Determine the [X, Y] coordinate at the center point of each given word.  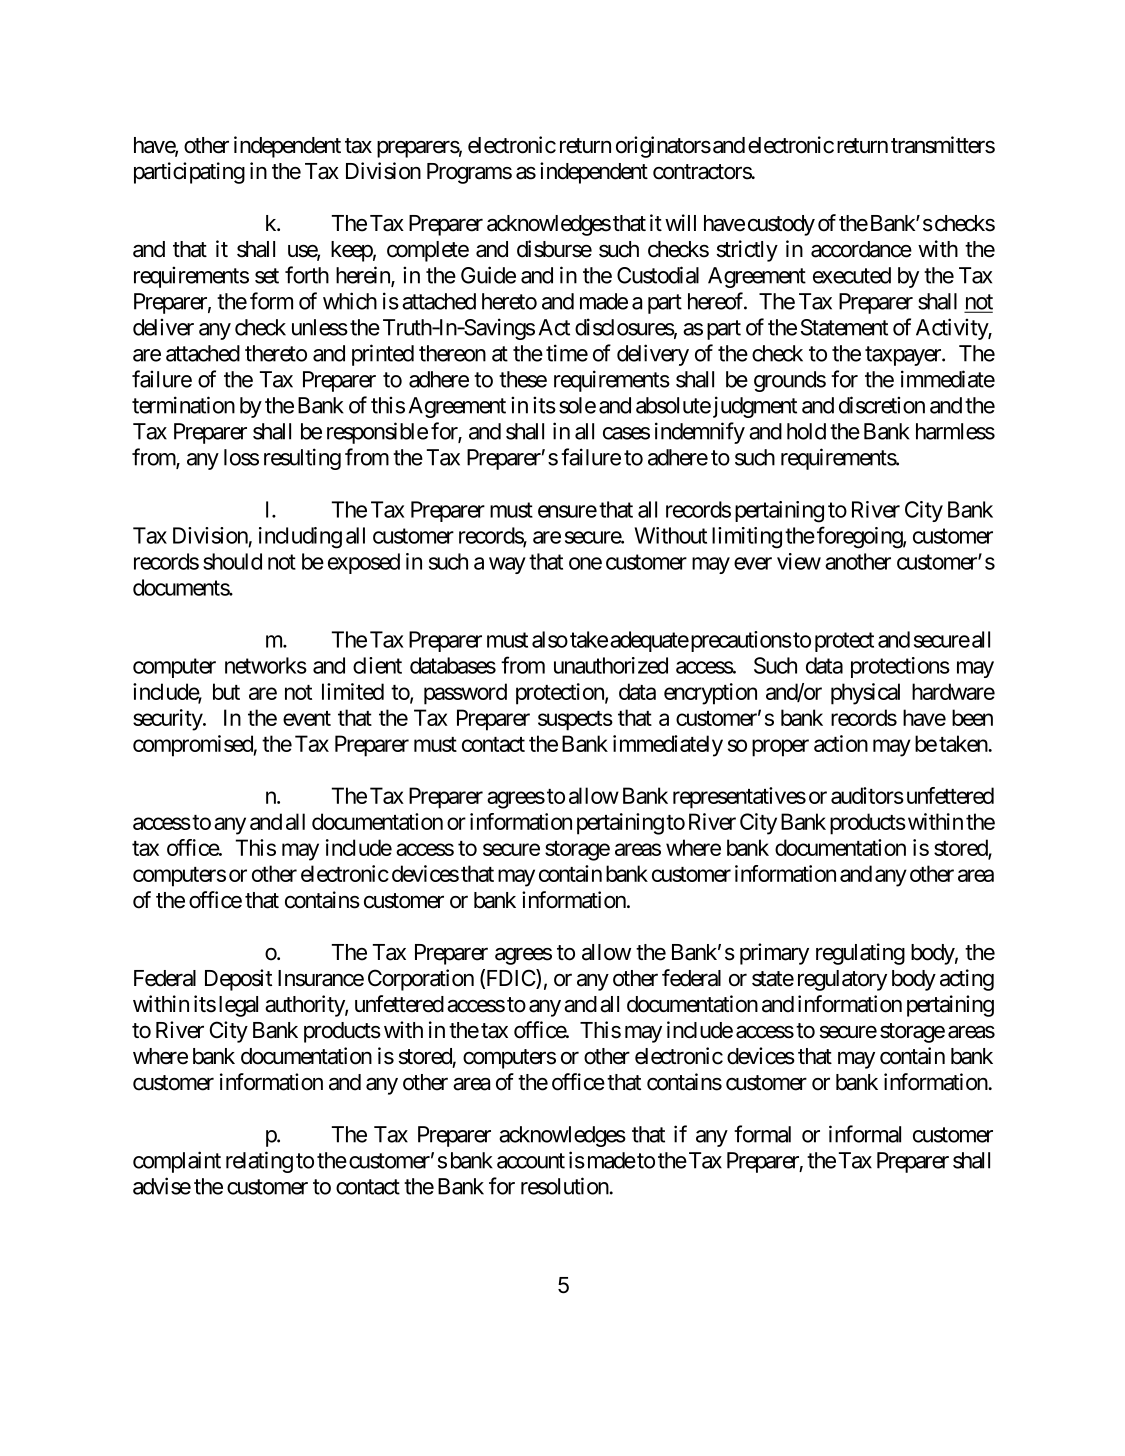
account [531, 1161]
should [232, 561]
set [267, 276]
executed [852, 275]
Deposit [238, 980]
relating [259, 1162]
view [799, 561]
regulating [860, 954]
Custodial [658, 275]
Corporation [421, 980]
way [507, 565]
